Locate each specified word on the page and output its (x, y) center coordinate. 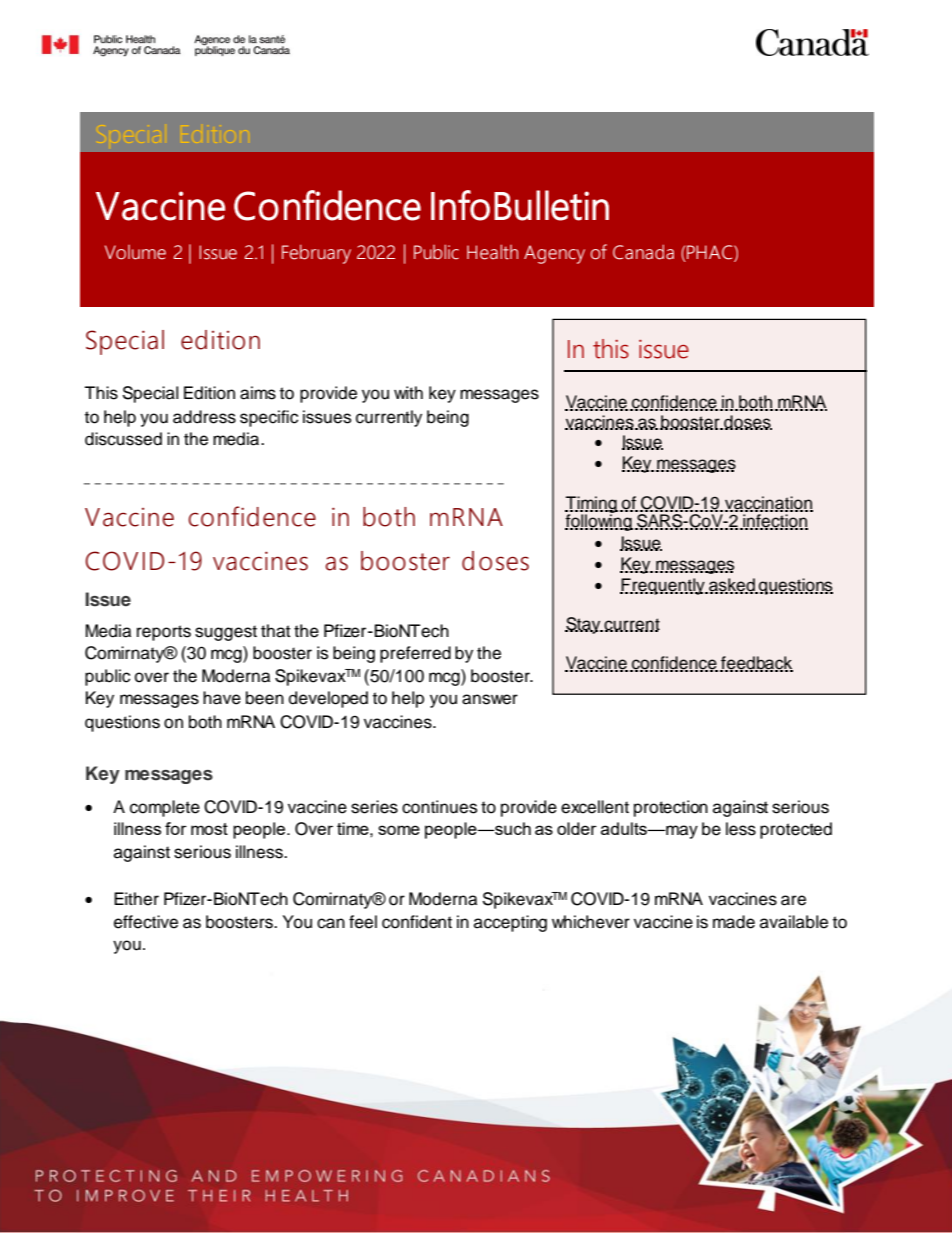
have (222, 698)
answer (490, 699)
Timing (591, 505)
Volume (135, 252)
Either (136, 899)
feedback (756, 664)
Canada (643, 252)
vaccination (769, 503)
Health (492, 252)
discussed (123, 439)
